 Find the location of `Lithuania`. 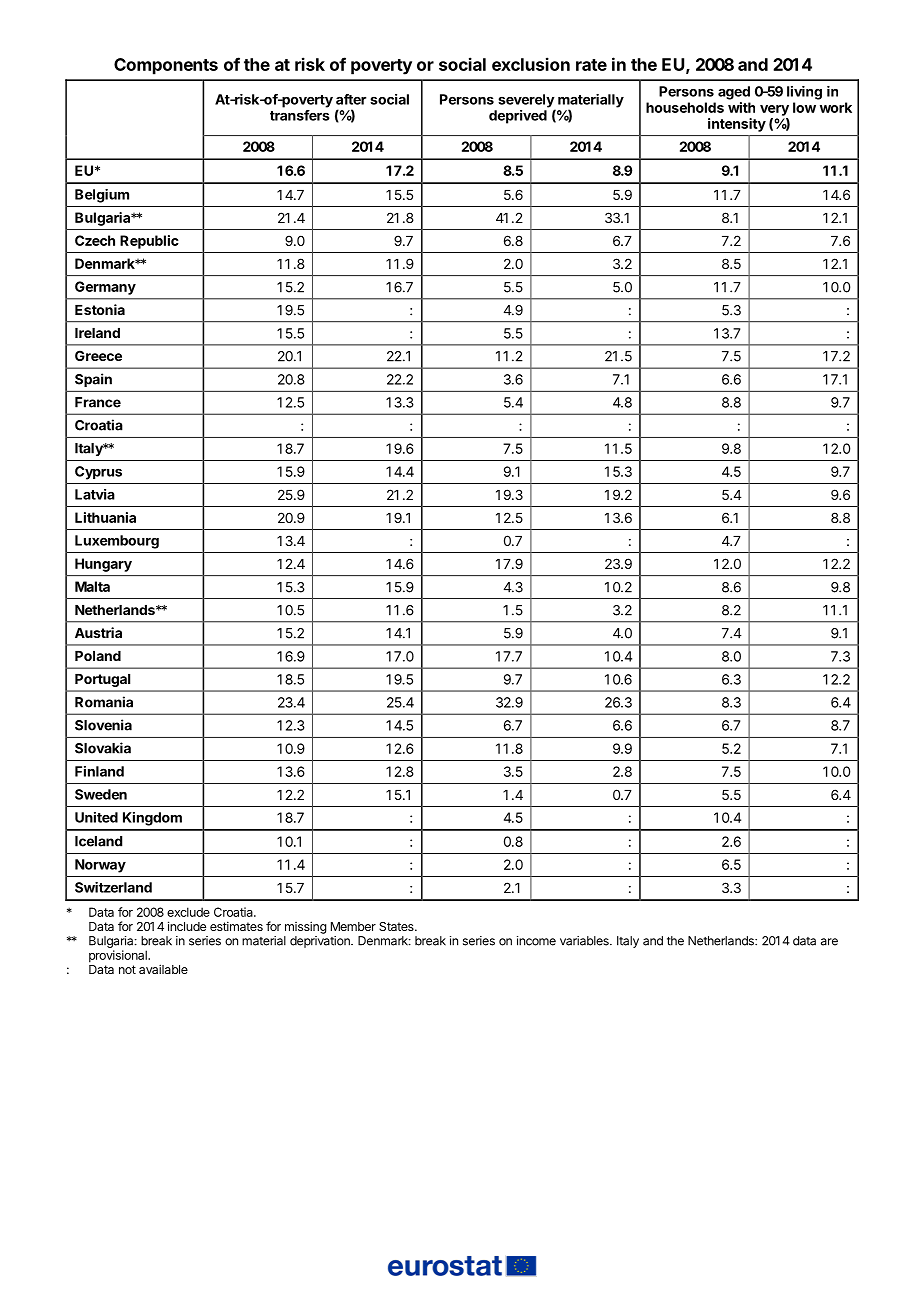

Lithuania is located at coordinates (105, 517).
